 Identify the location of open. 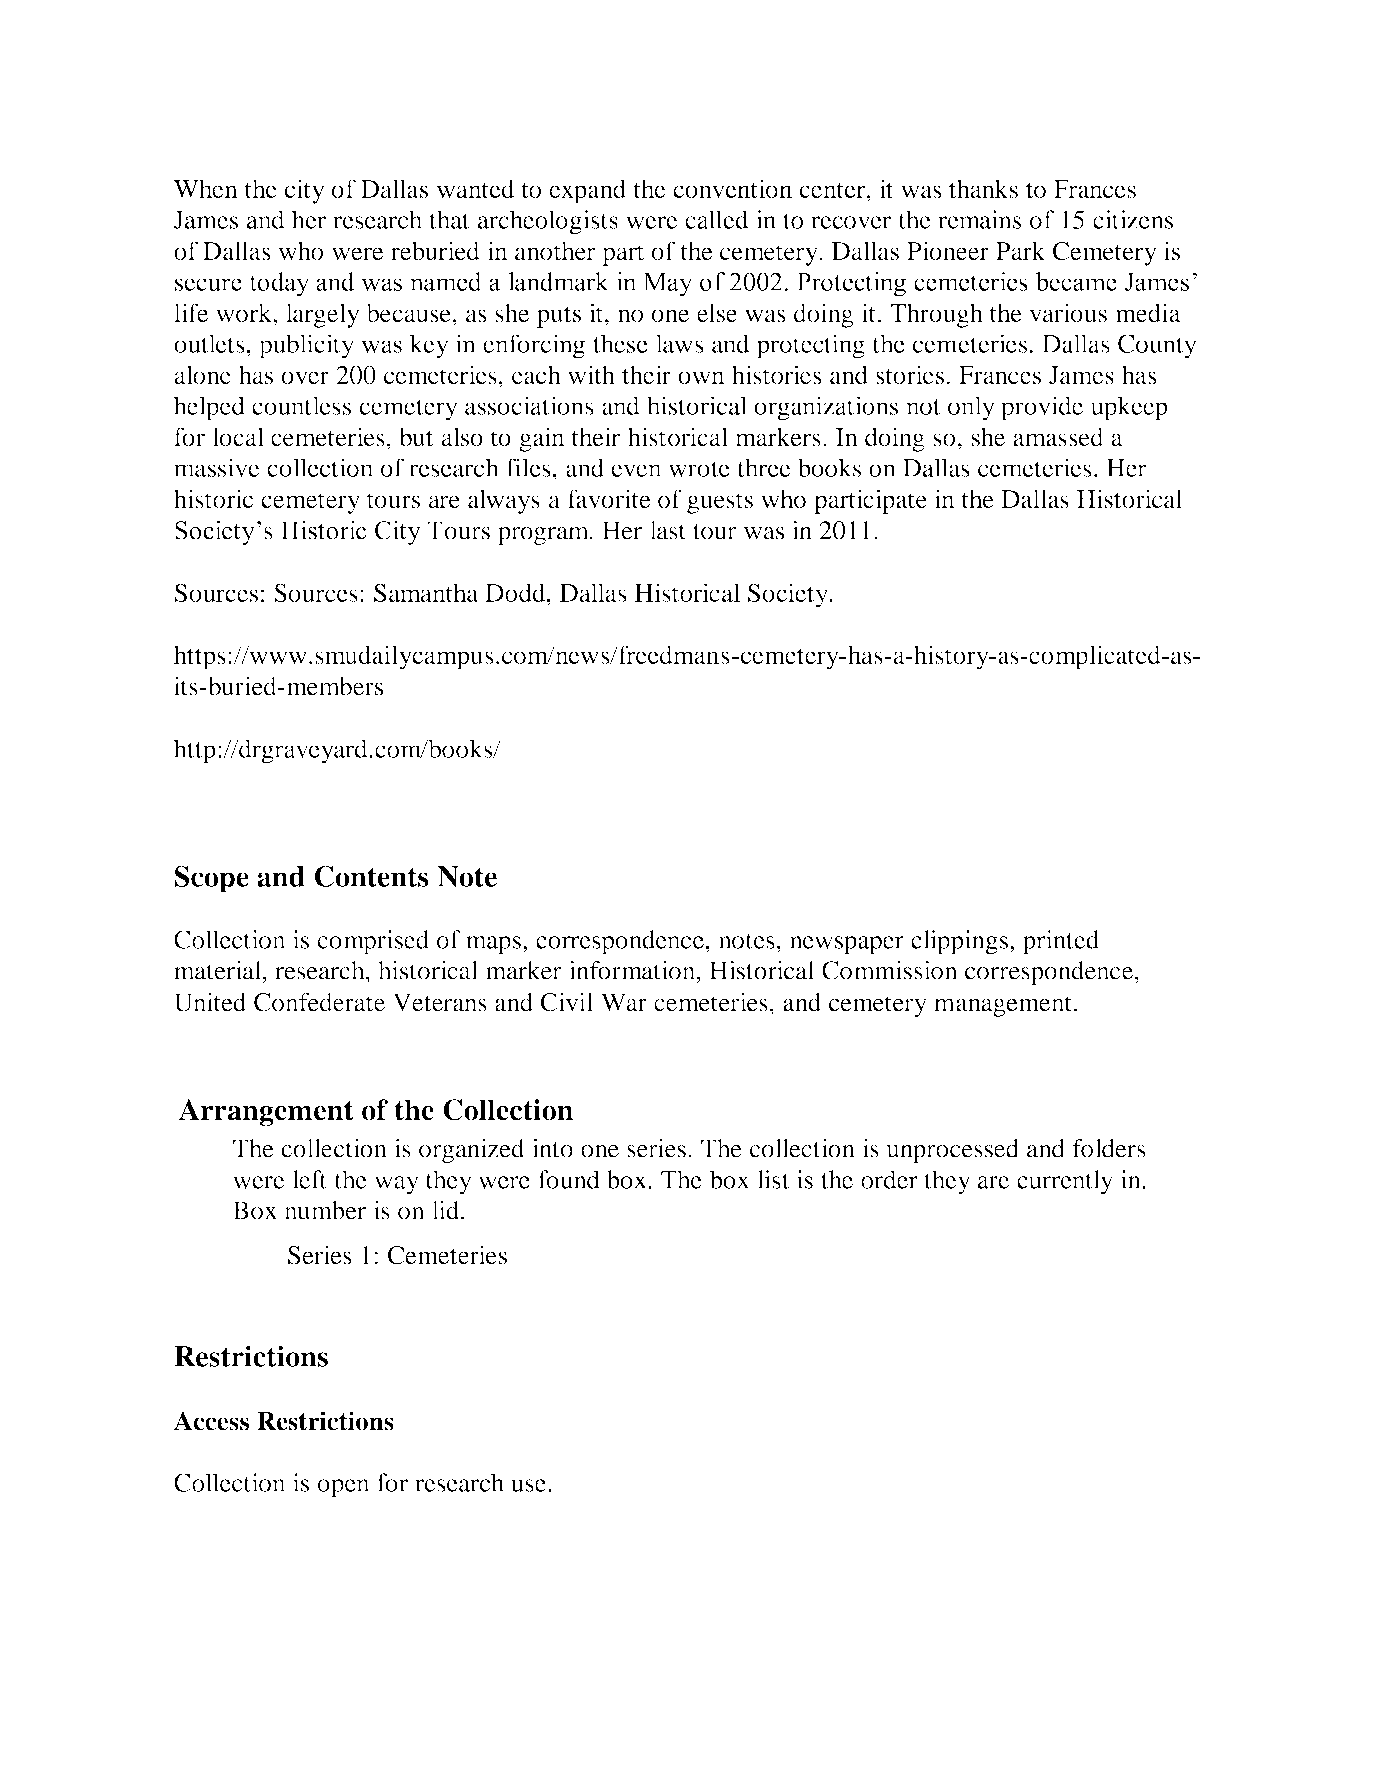
(343, 1488).
